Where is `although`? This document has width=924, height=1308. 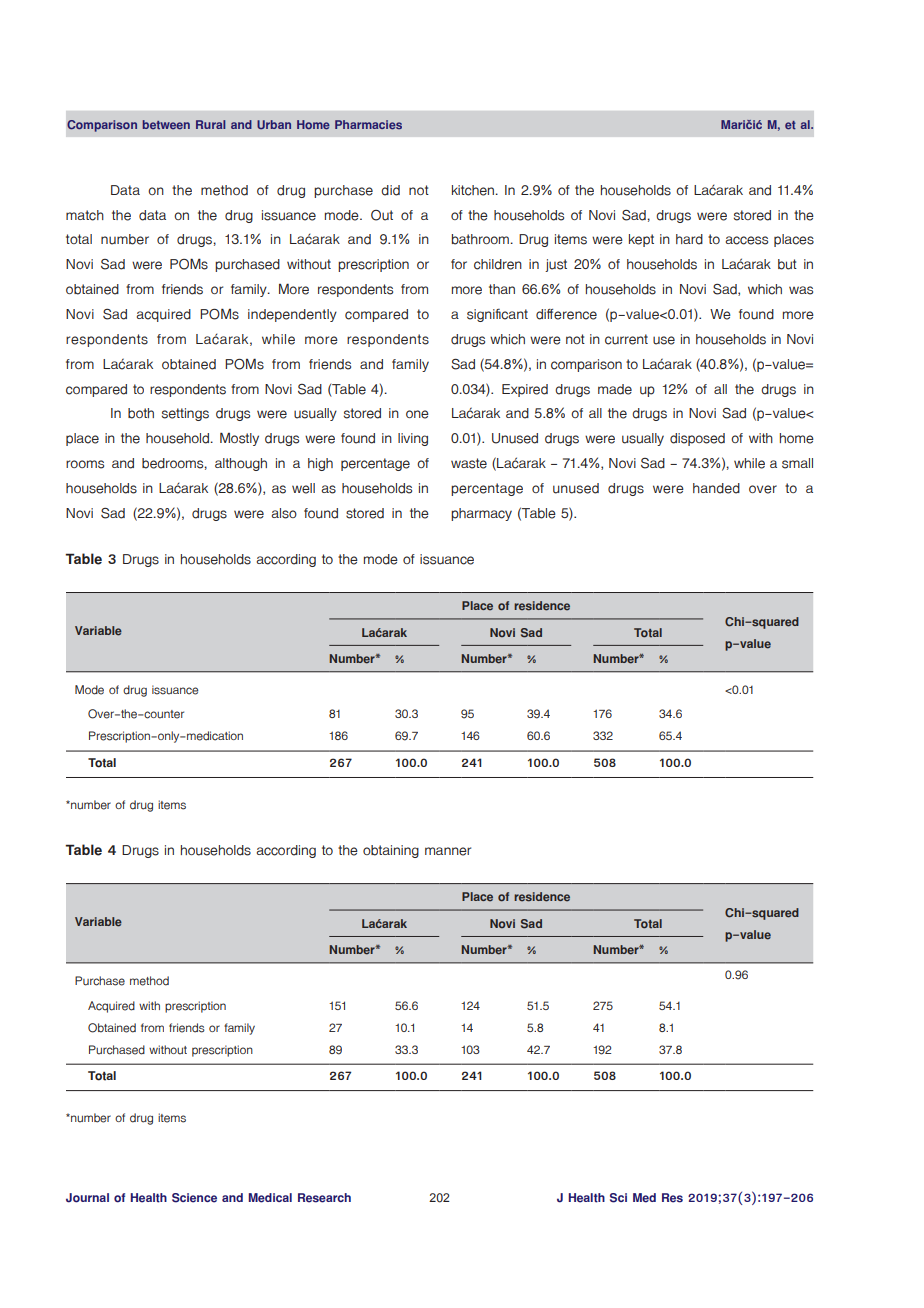
although is located at coordinates (241, 464).
